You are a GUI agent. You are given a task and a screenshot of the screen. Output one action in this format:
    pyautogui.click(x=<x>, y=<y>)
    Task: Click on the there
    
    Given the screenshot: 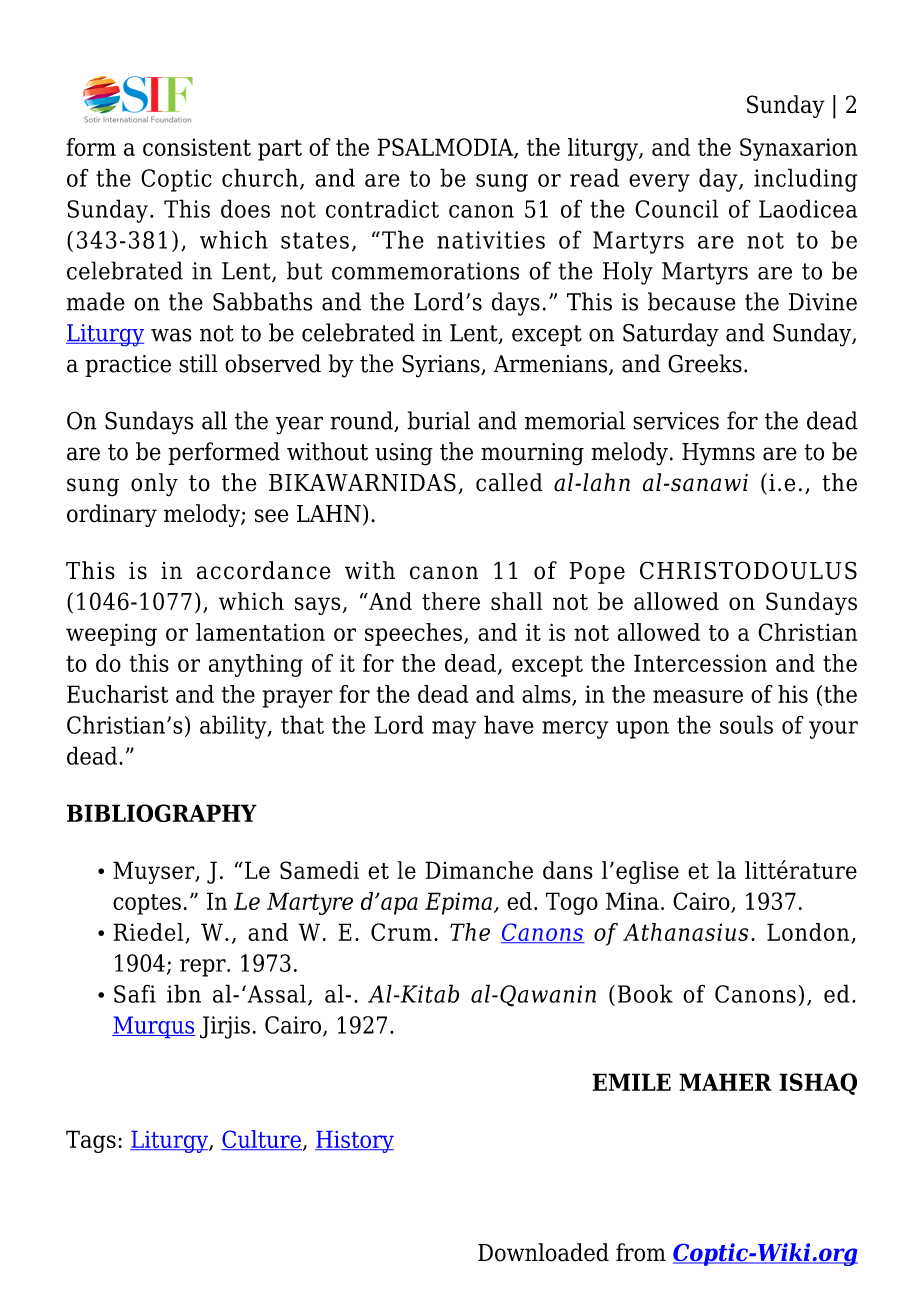 What is the action you would take?
    pyautogui.click(x=451, y=601)
